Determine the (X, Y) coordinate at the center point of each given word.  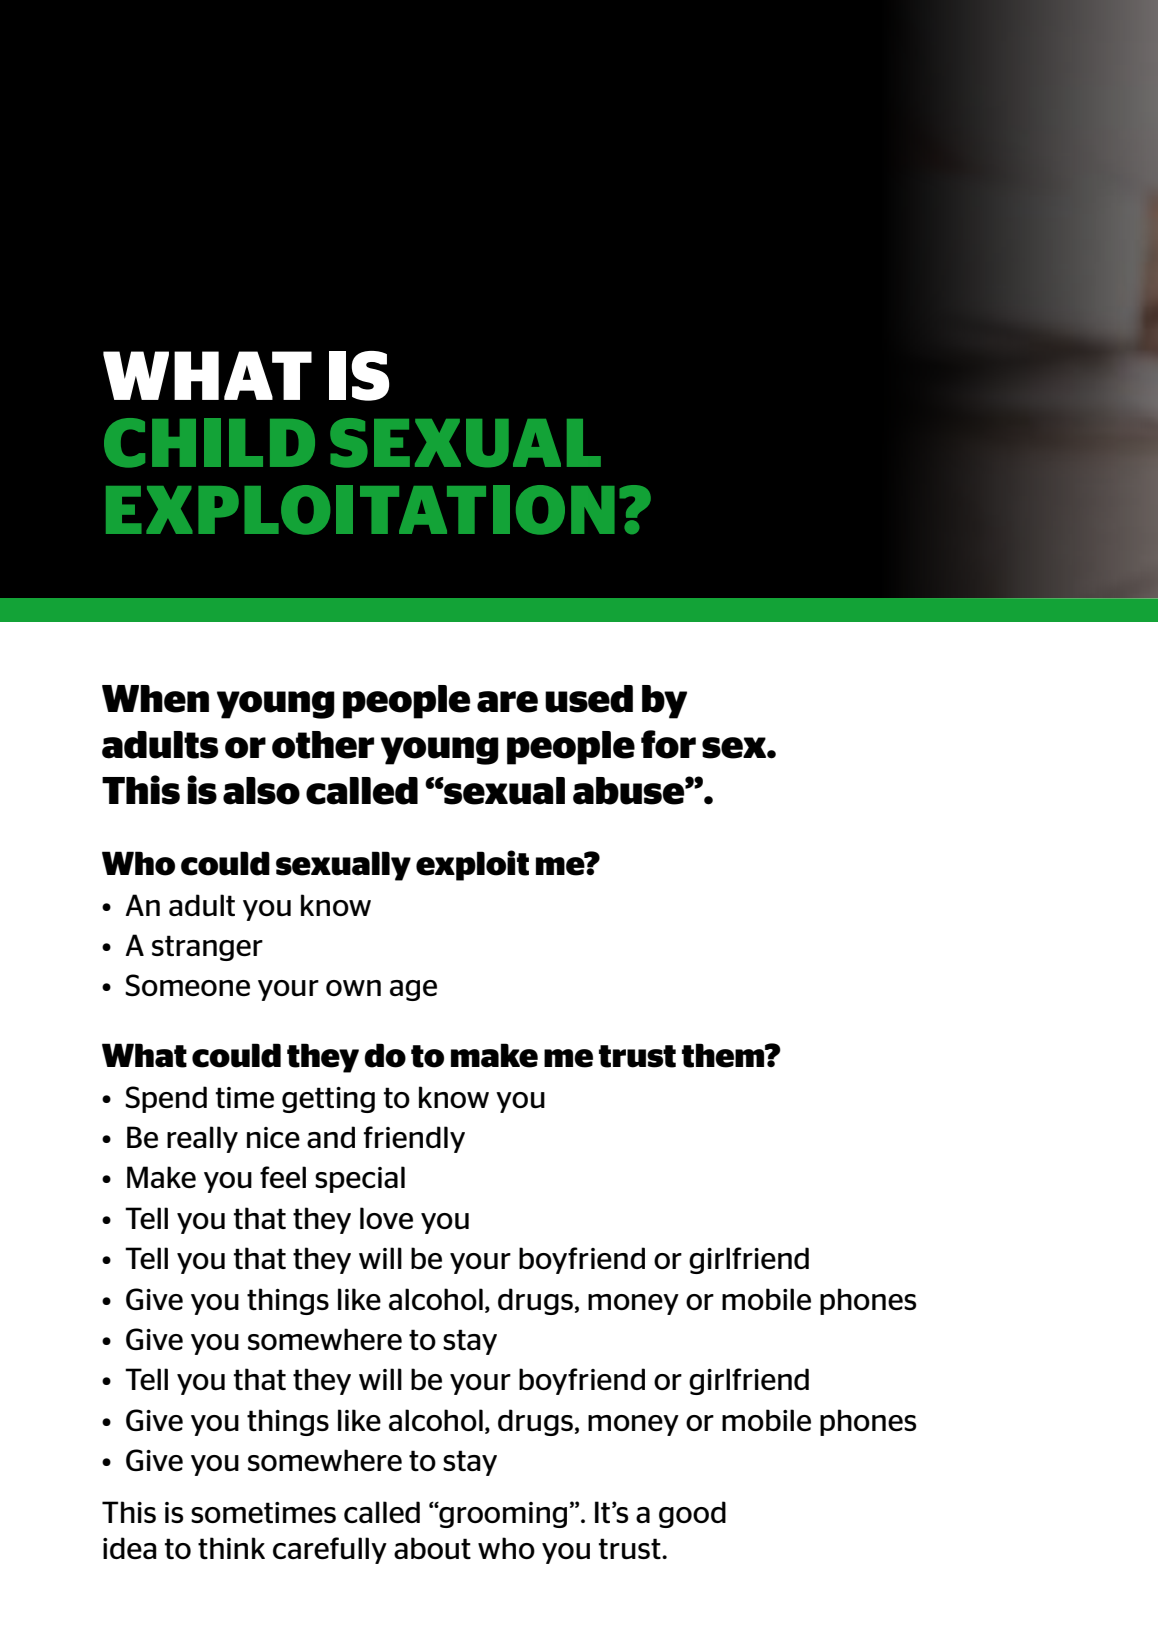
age (413, 990)
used (589, 699)
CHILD (209, 443)
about (432, 1548)
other (323, 745)
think (231, 1548)
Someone (187, 985)
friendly (414, 1139)
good (692, 1514)
